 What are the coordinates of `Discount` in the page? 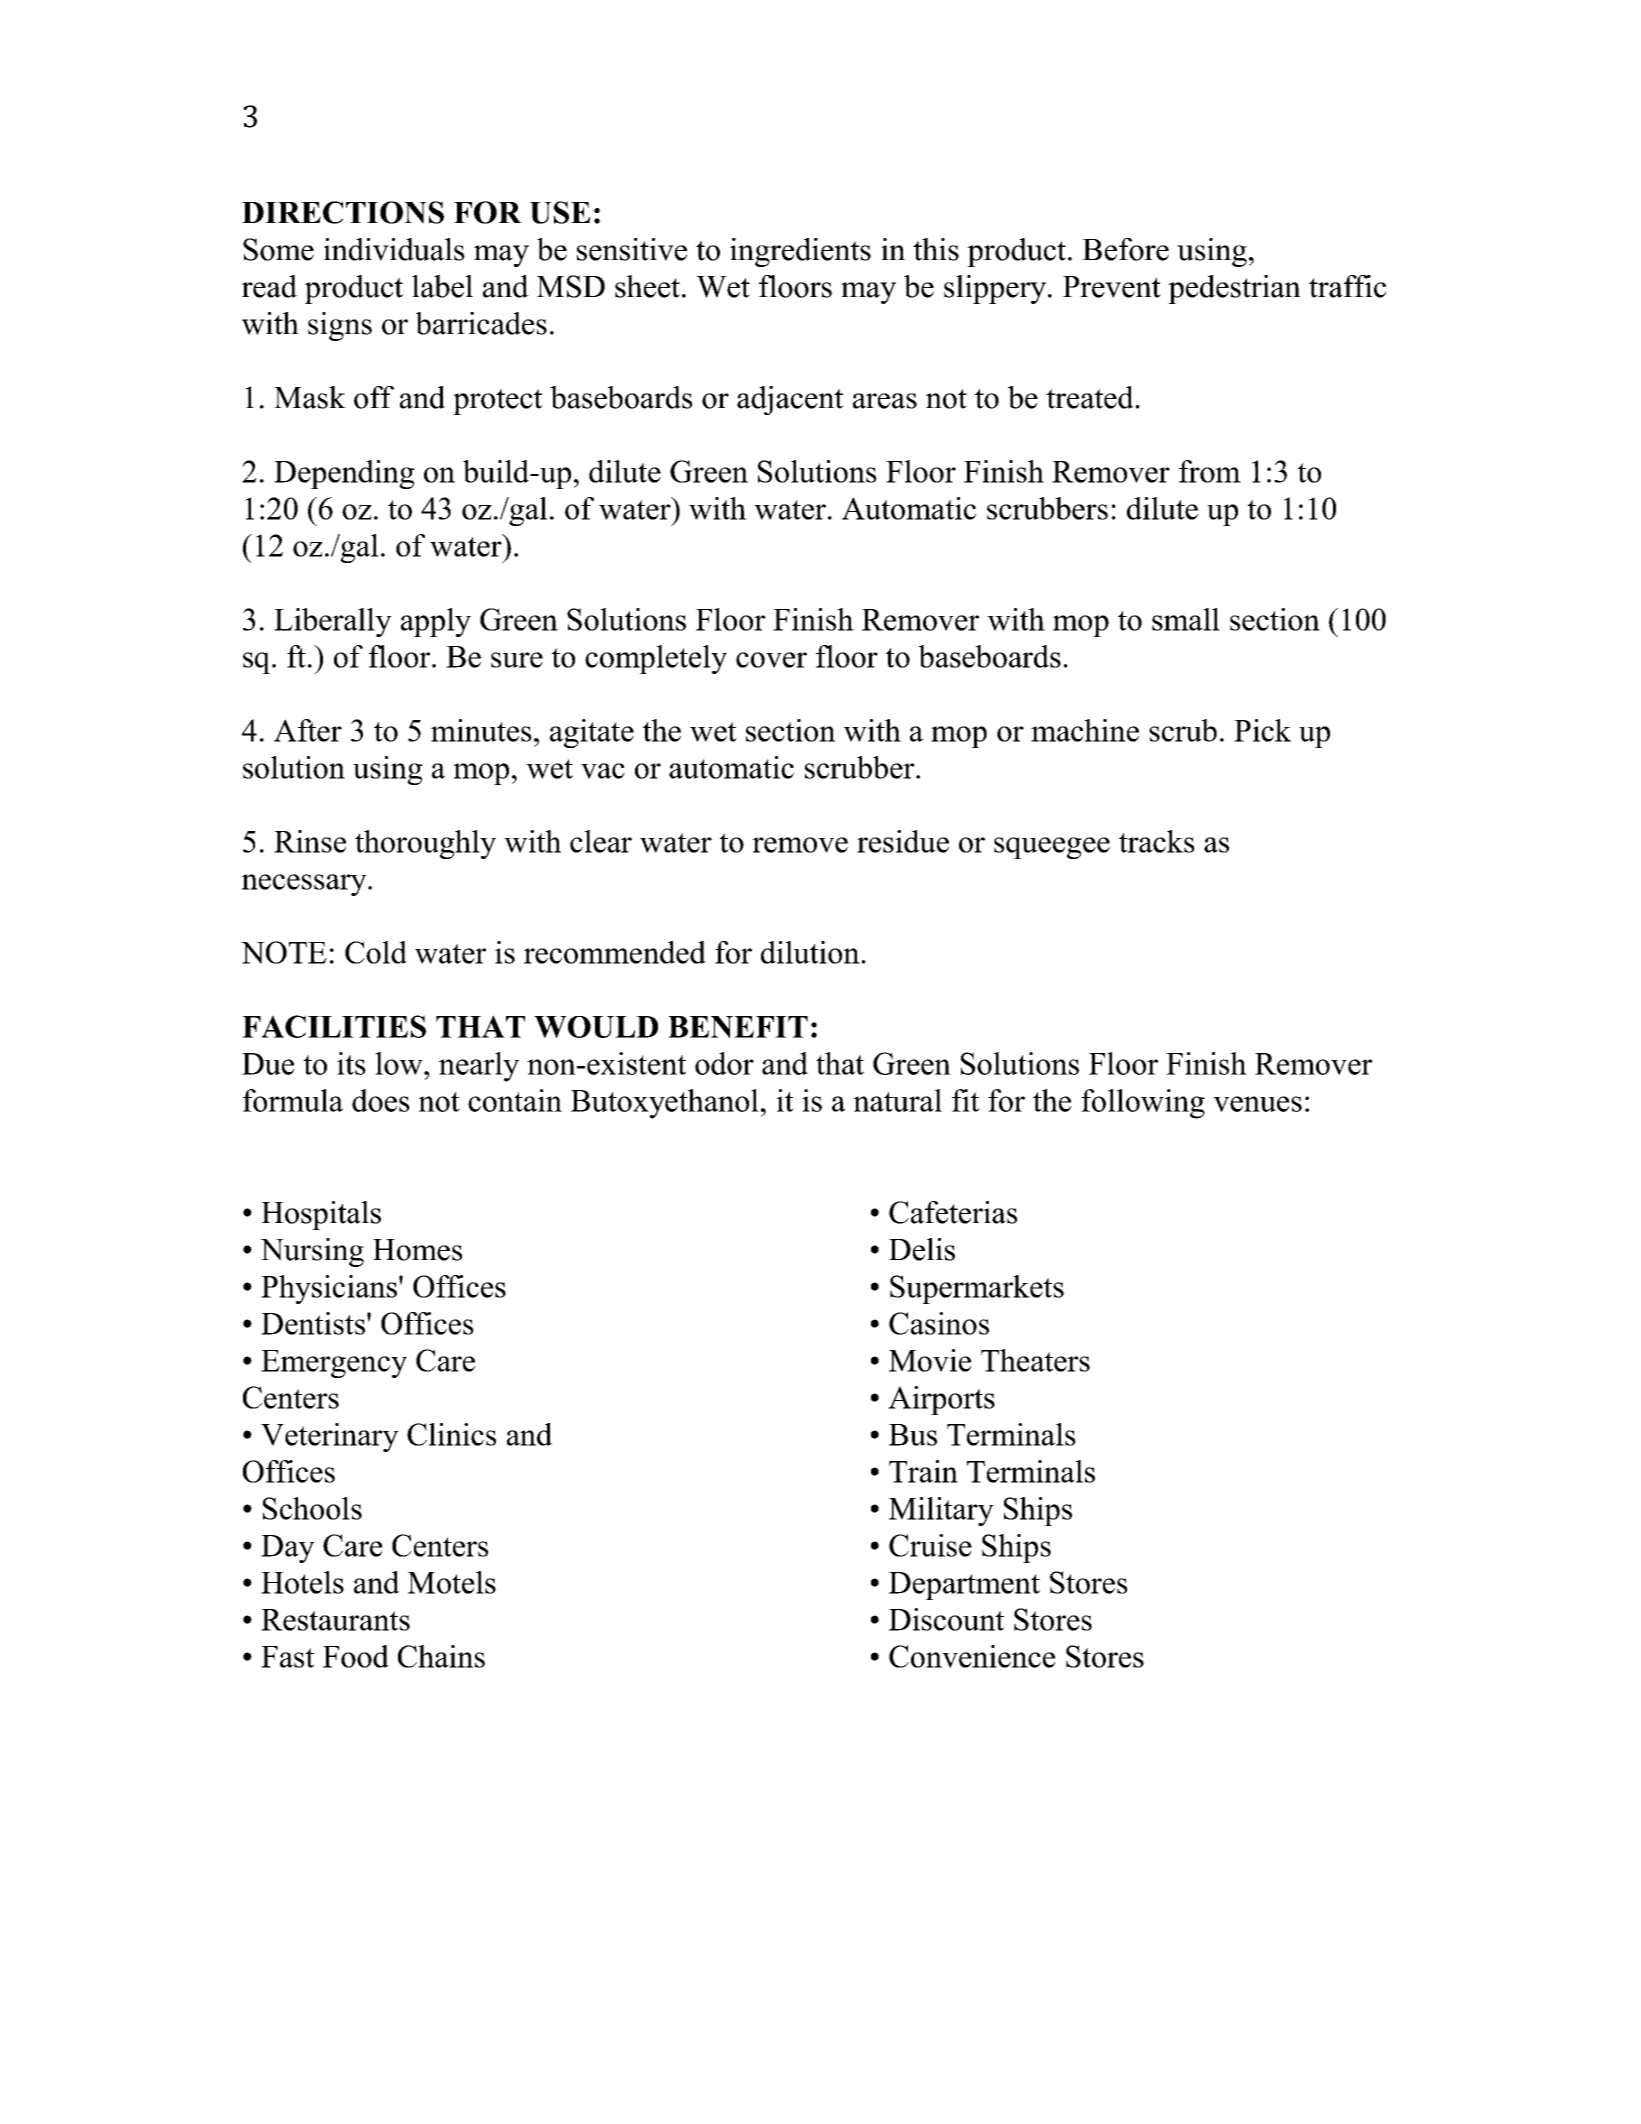 It's located at (946, 1619).
